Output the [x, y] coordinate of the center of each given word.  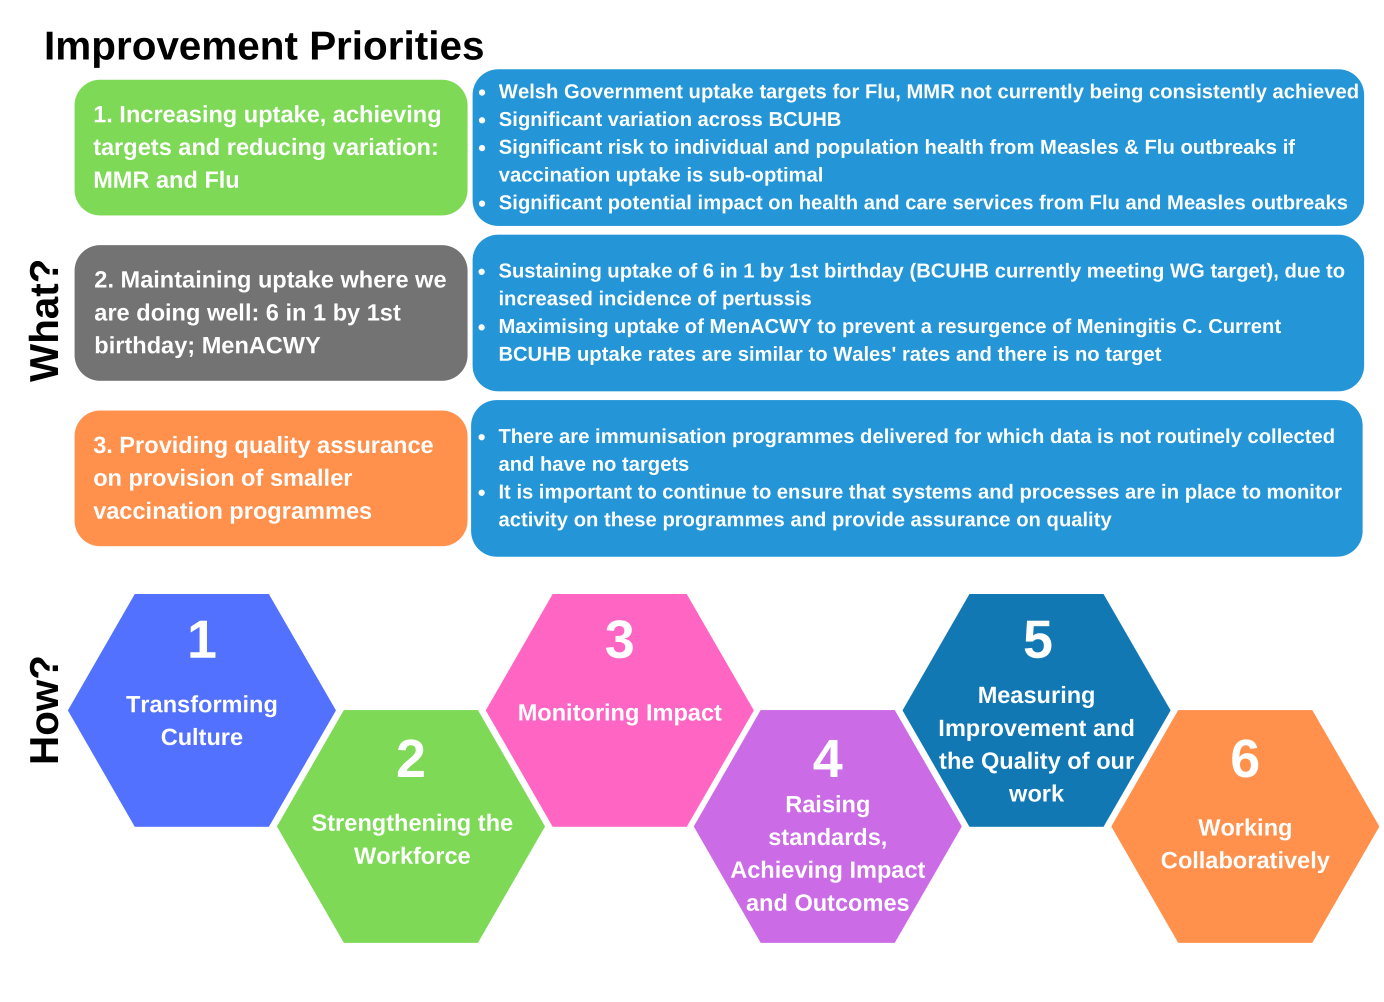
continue [704, 491]
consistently [1208, 93]
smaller [311, 477]
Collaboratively [1245, 862]
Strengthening [391, 825]
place [1211, 493]
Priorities [397, 45]
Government [624, 91]
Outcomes [852, 902]
